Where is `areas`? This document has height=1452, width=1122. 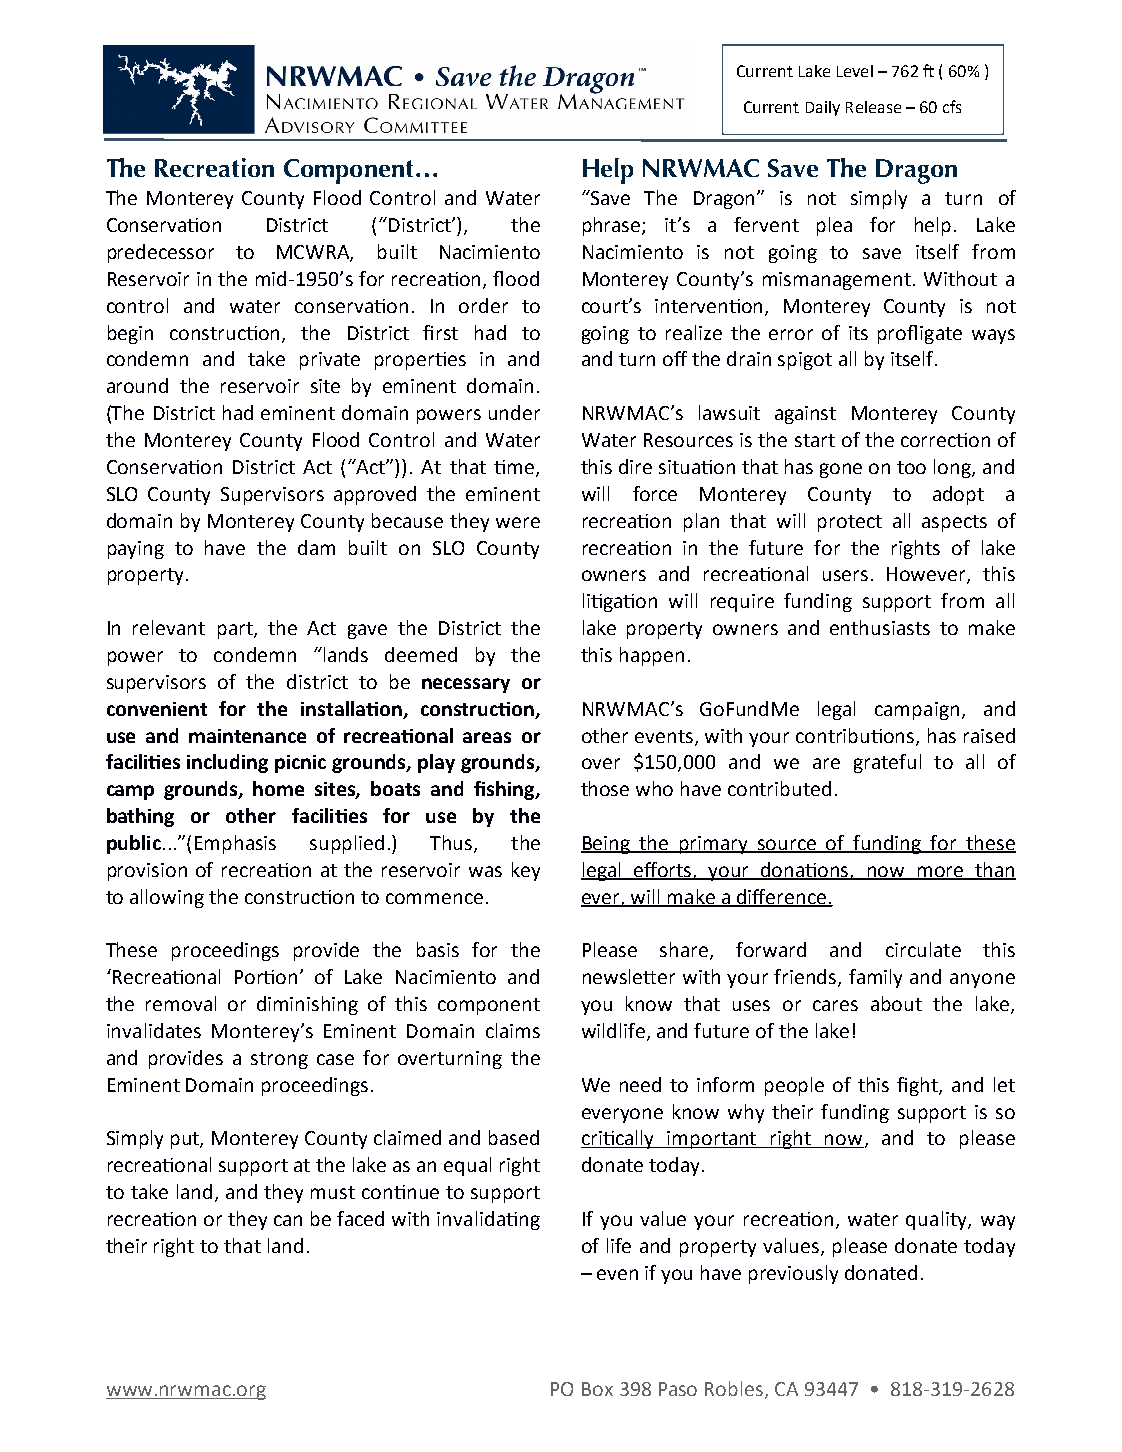
areas is located at coordinates (487, 737).
